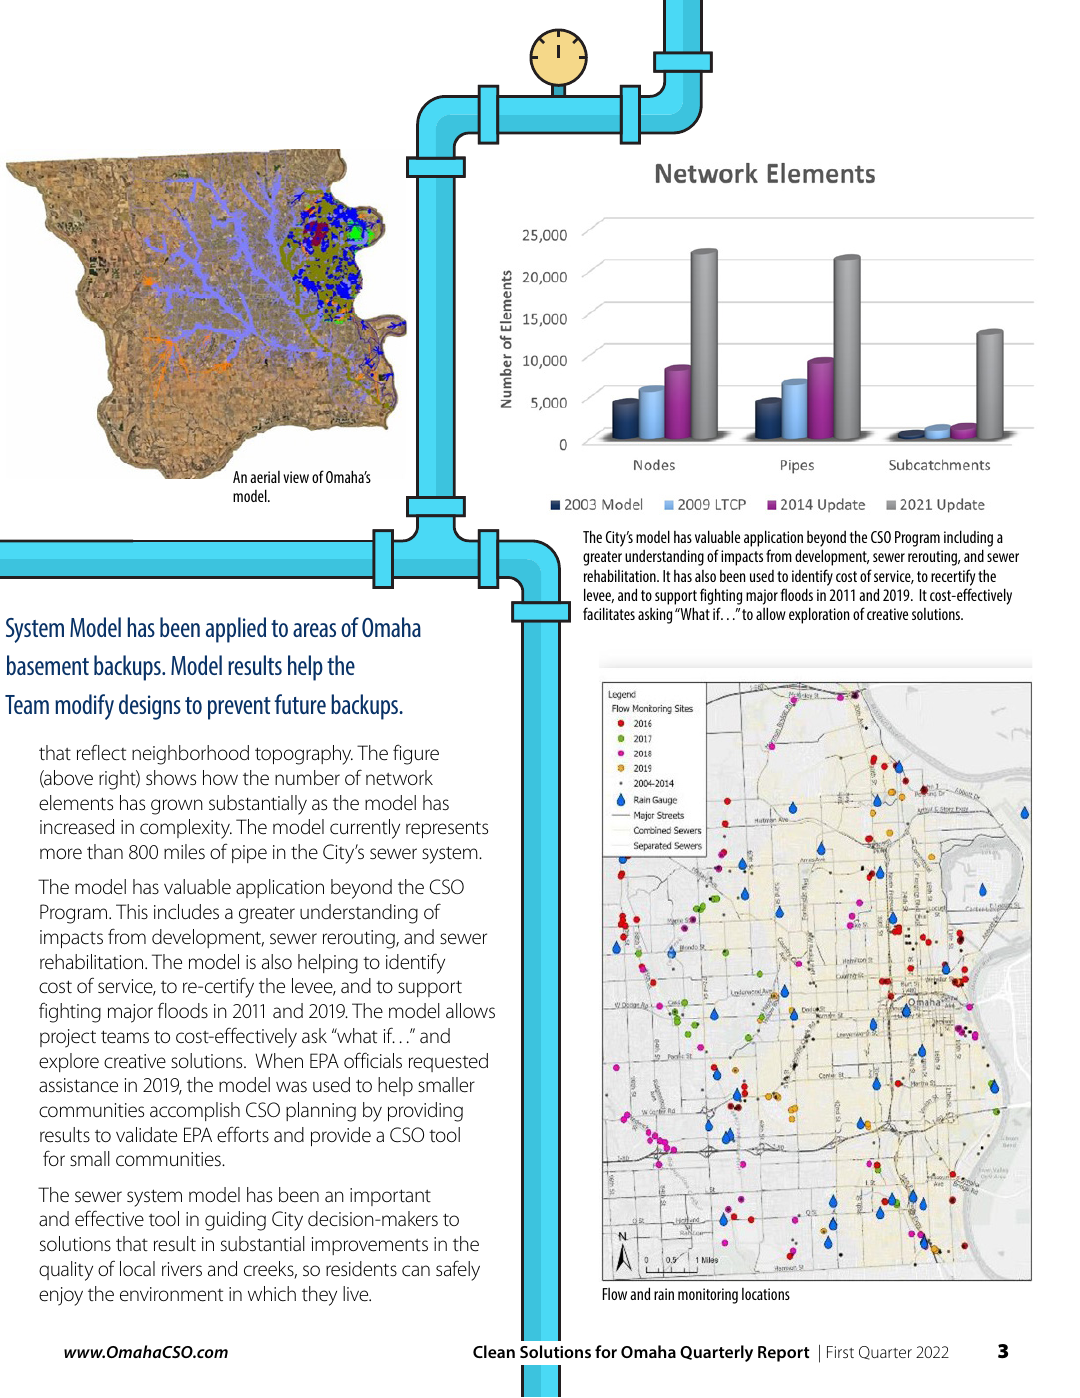  I want to click on aerial, so click(265, 477).
